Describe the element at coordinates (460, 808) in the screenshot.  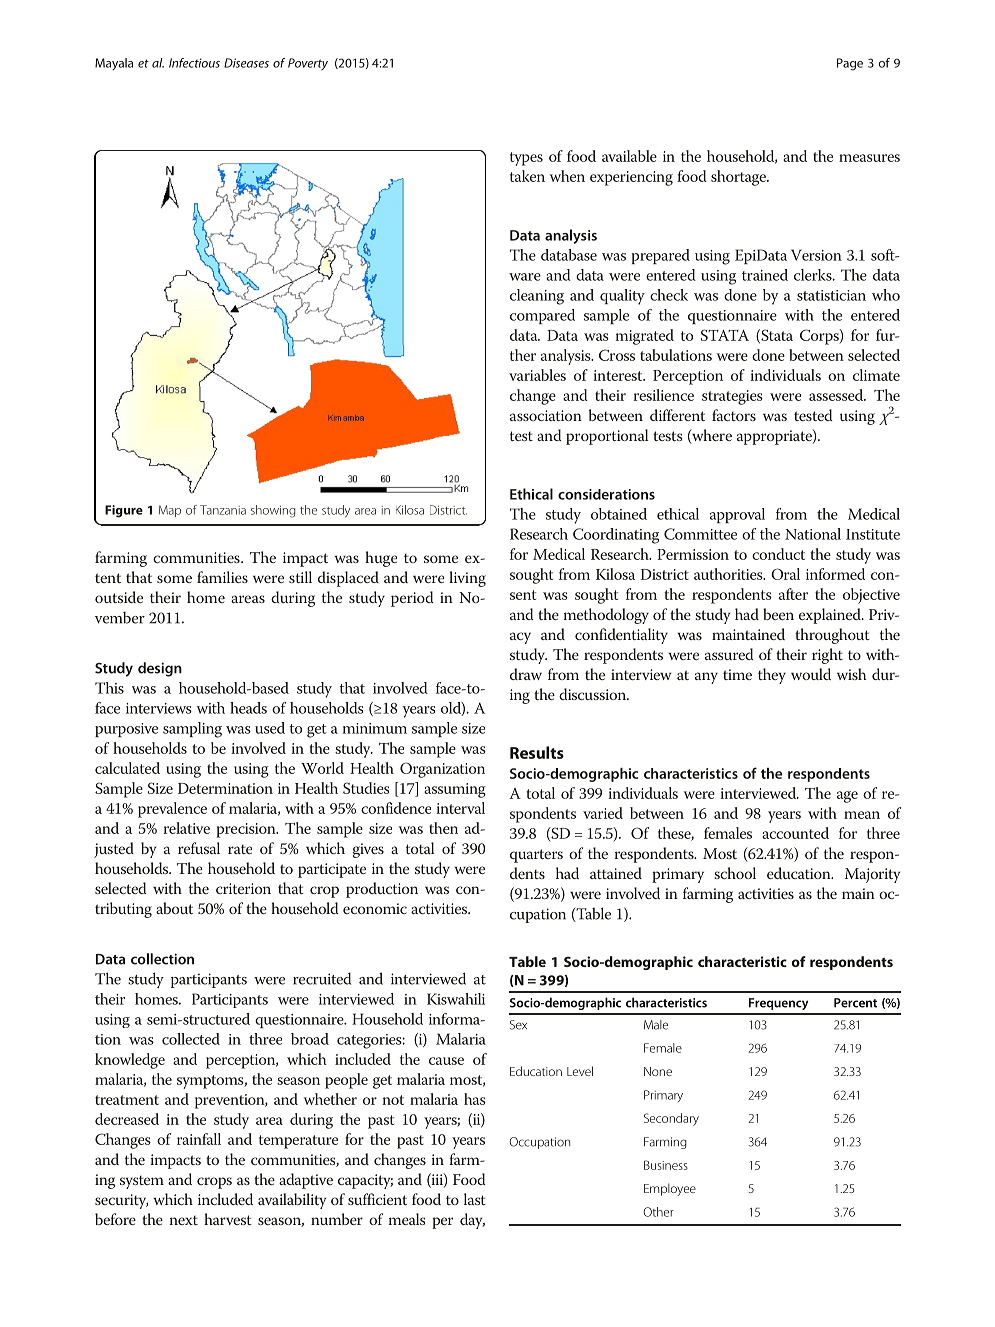
I see `interval` at that location.
